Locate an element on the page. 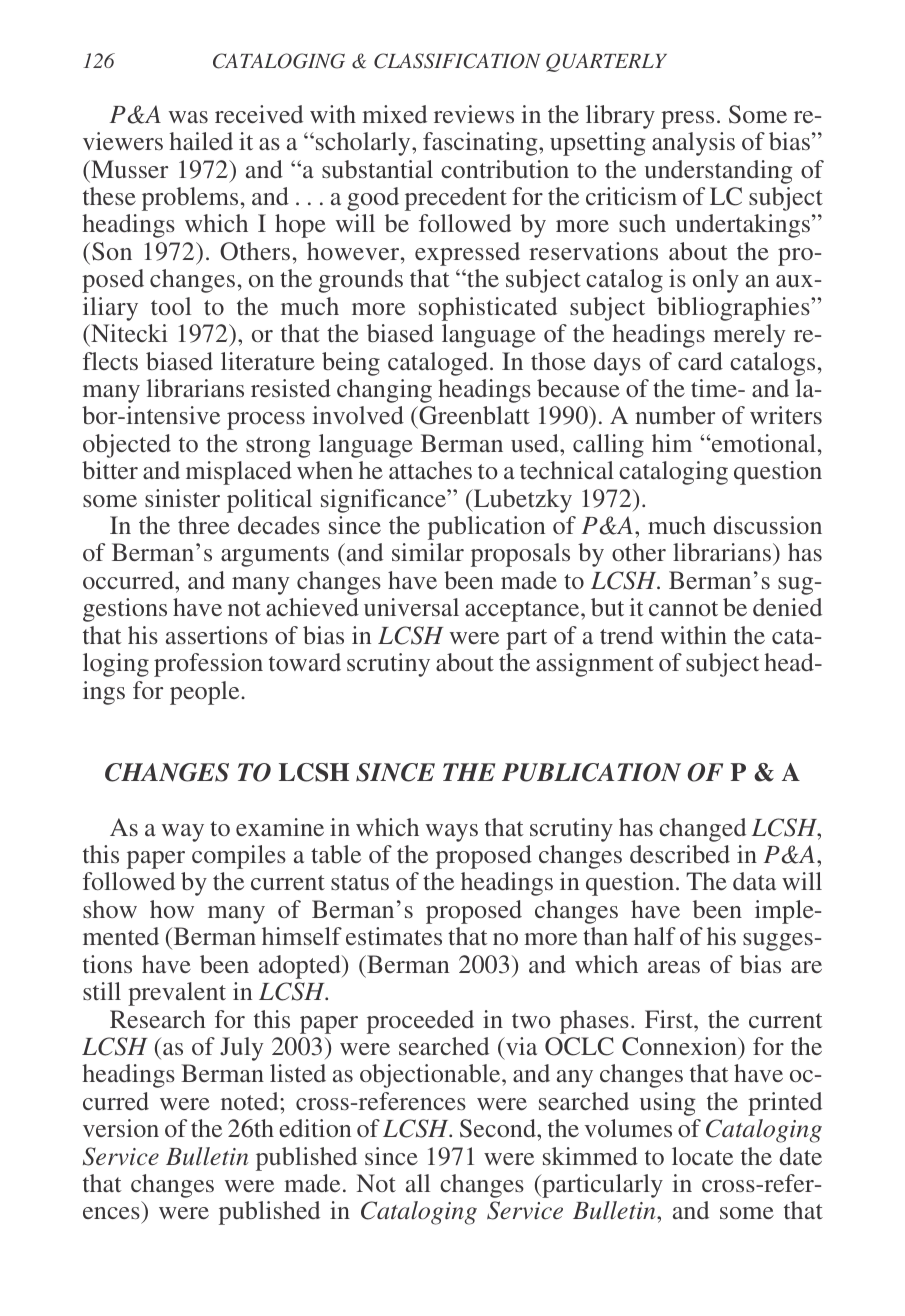 The width and height of the document is (905, 1316). version is located at coordinates (121, 1128).
